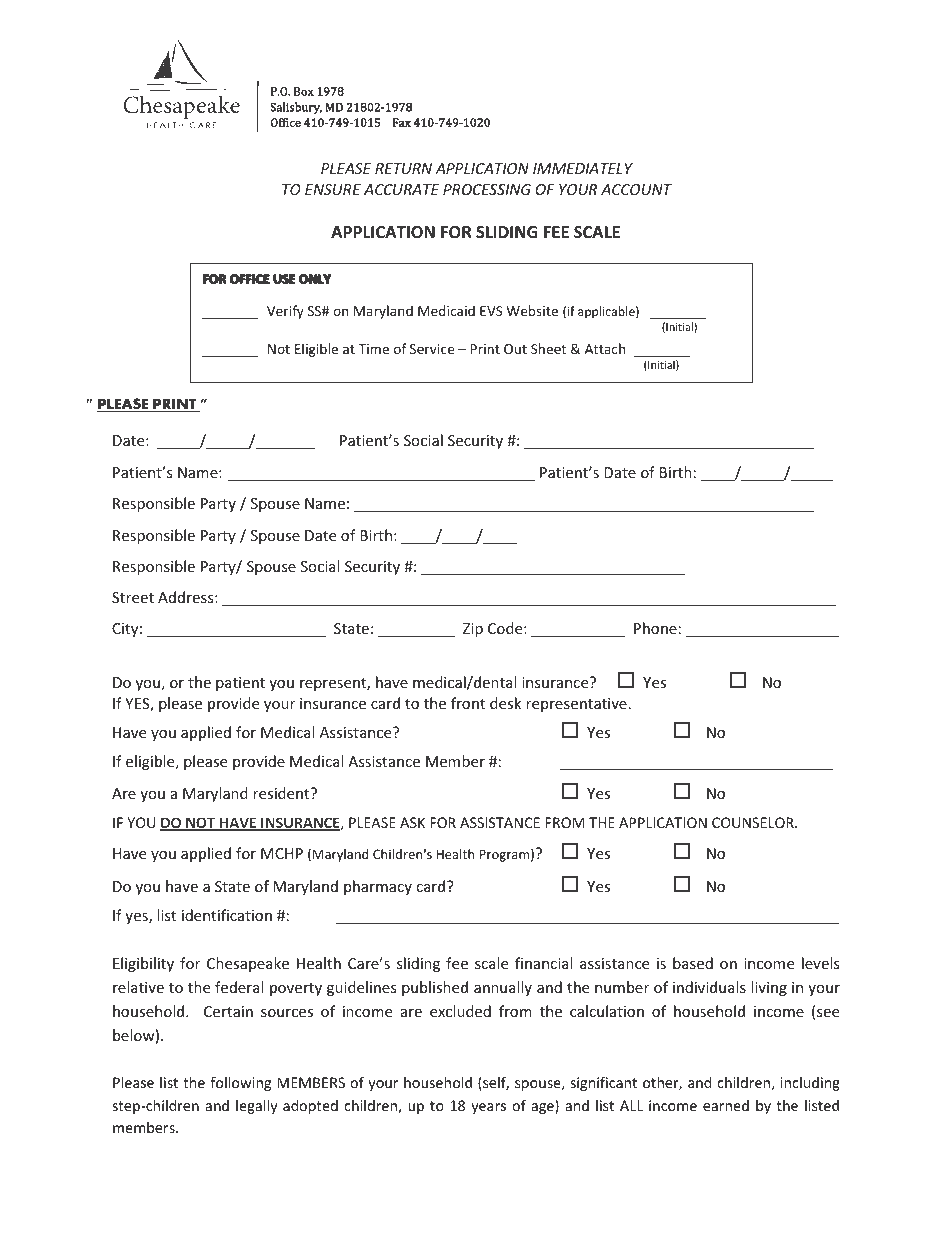  What do you see at coordinates (282, 793) in the screenshot?
I see `resident` at bounding box center [282, 793].
